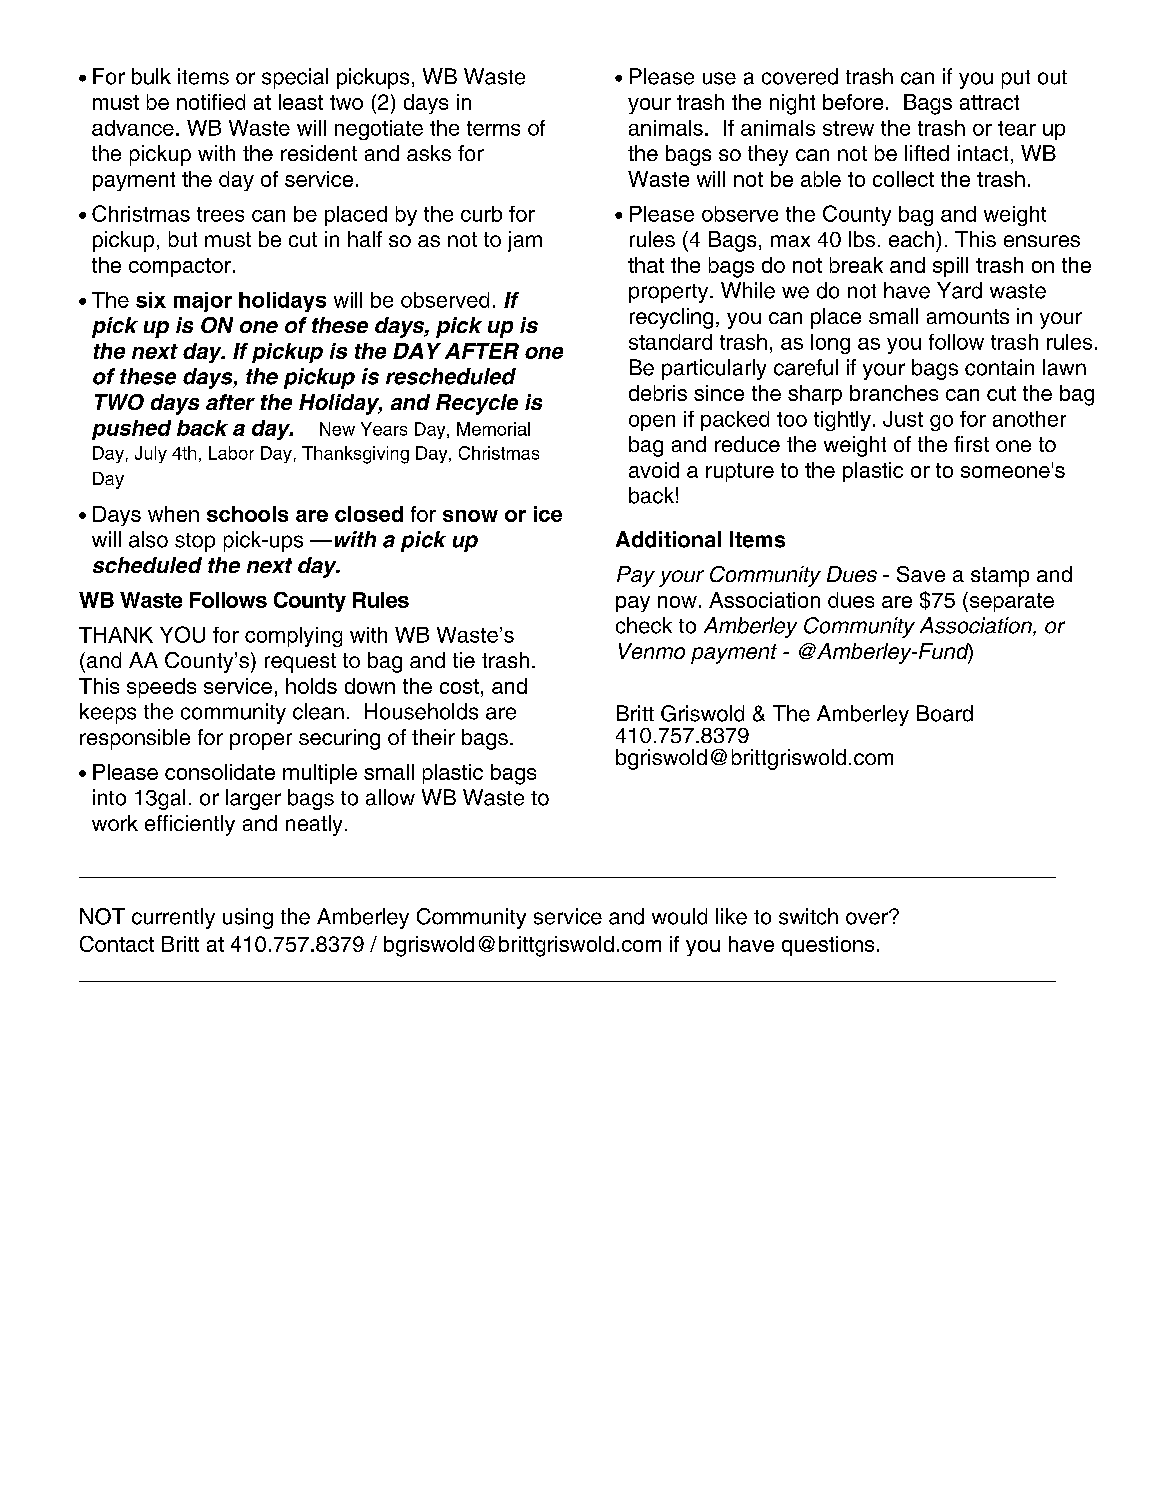  Describe the element at coordinates (679, 916) in the screenshot. I see `would` at that location.
